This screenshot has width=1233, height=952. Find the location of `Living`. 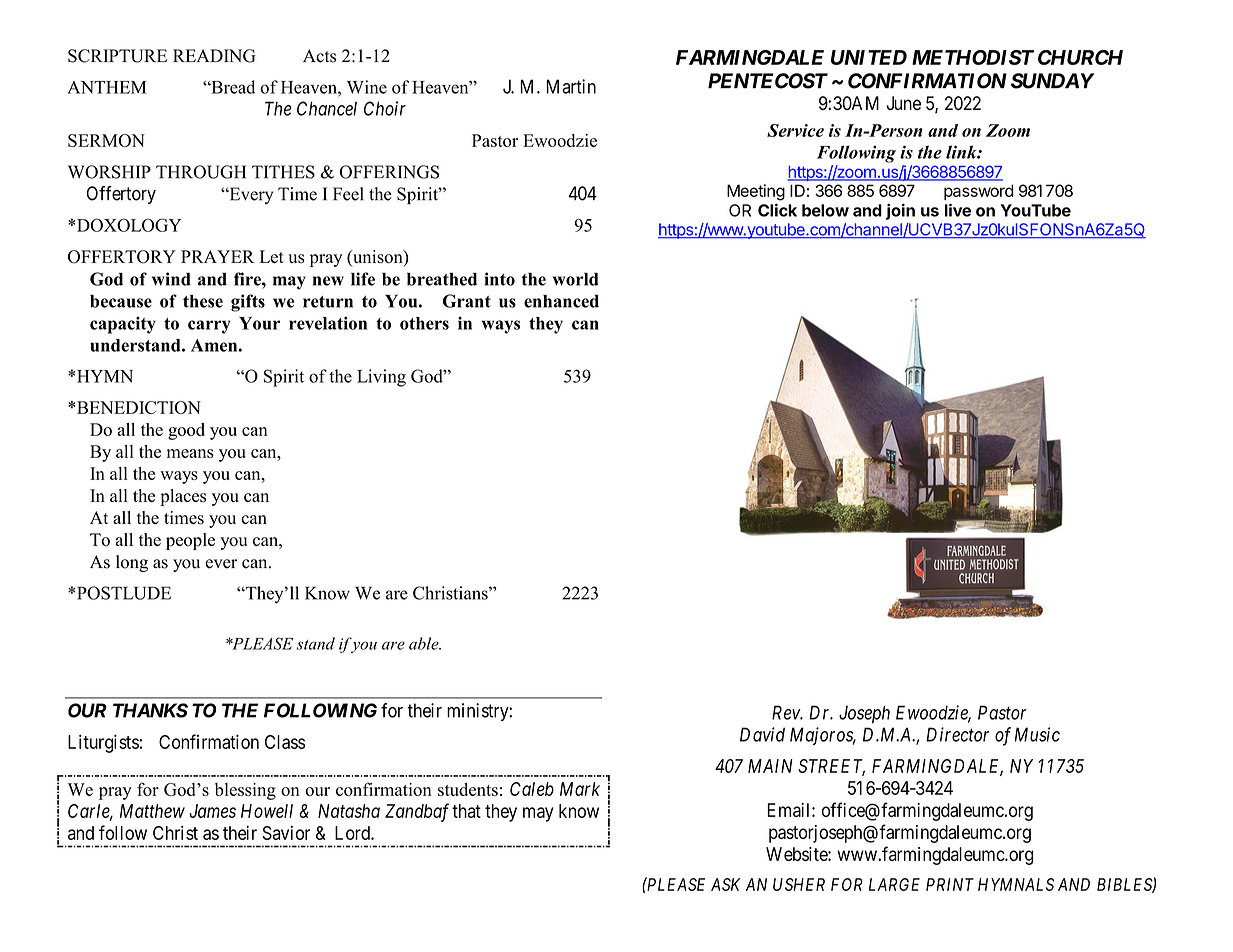

Living is located at coordinates (381, 378).
